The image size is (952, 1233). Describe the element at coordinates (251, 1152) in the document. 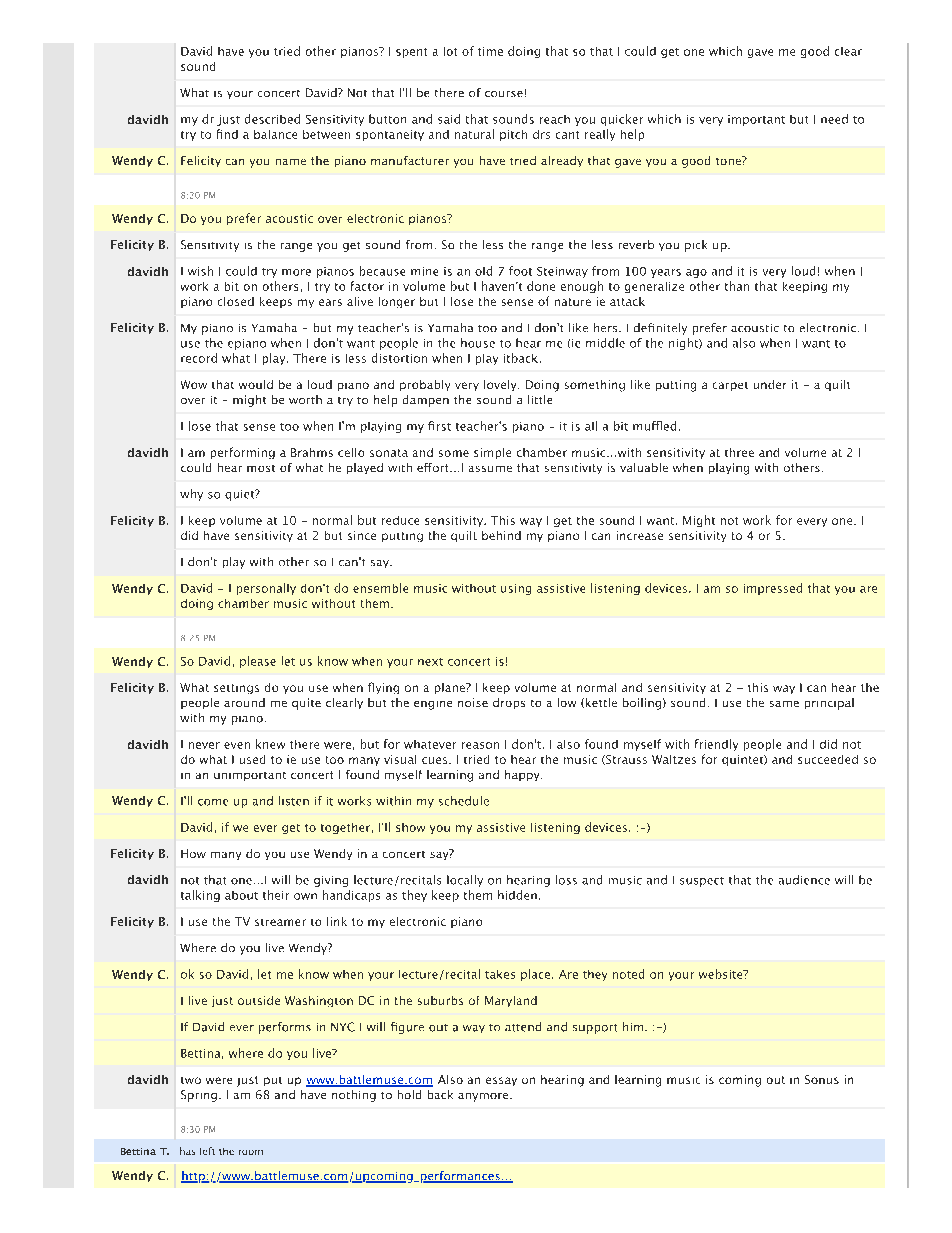

I see `room` at that location.
